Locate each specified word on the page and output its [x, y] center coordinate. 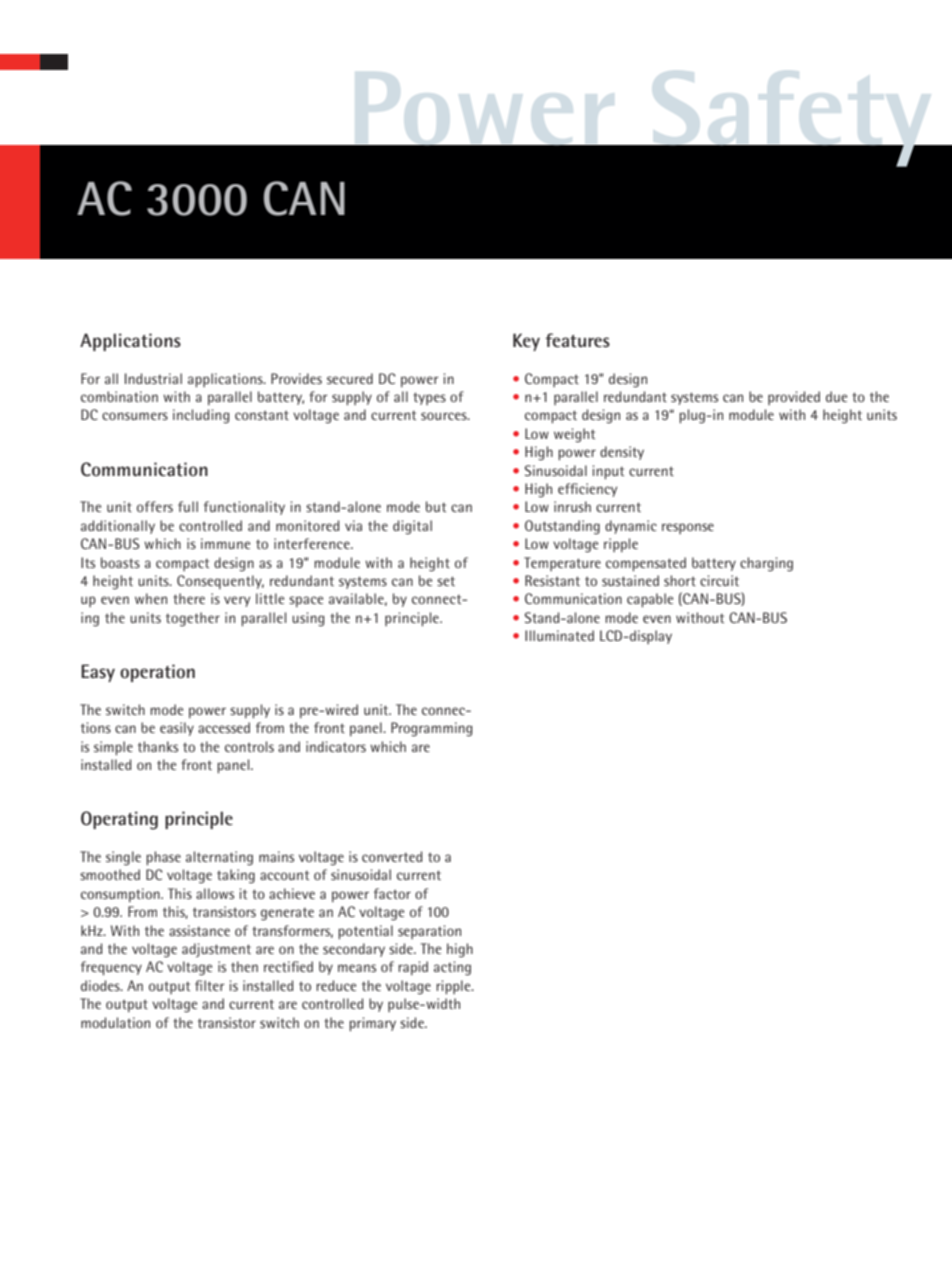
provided [794, 398]
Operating [119, 820]
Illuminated [559, 635]
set [446, 581]
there [189, 598]
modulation [115, 1022]
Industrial [153, 378]
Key [526, 342]
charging [766, 564]
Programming [431, 729]
